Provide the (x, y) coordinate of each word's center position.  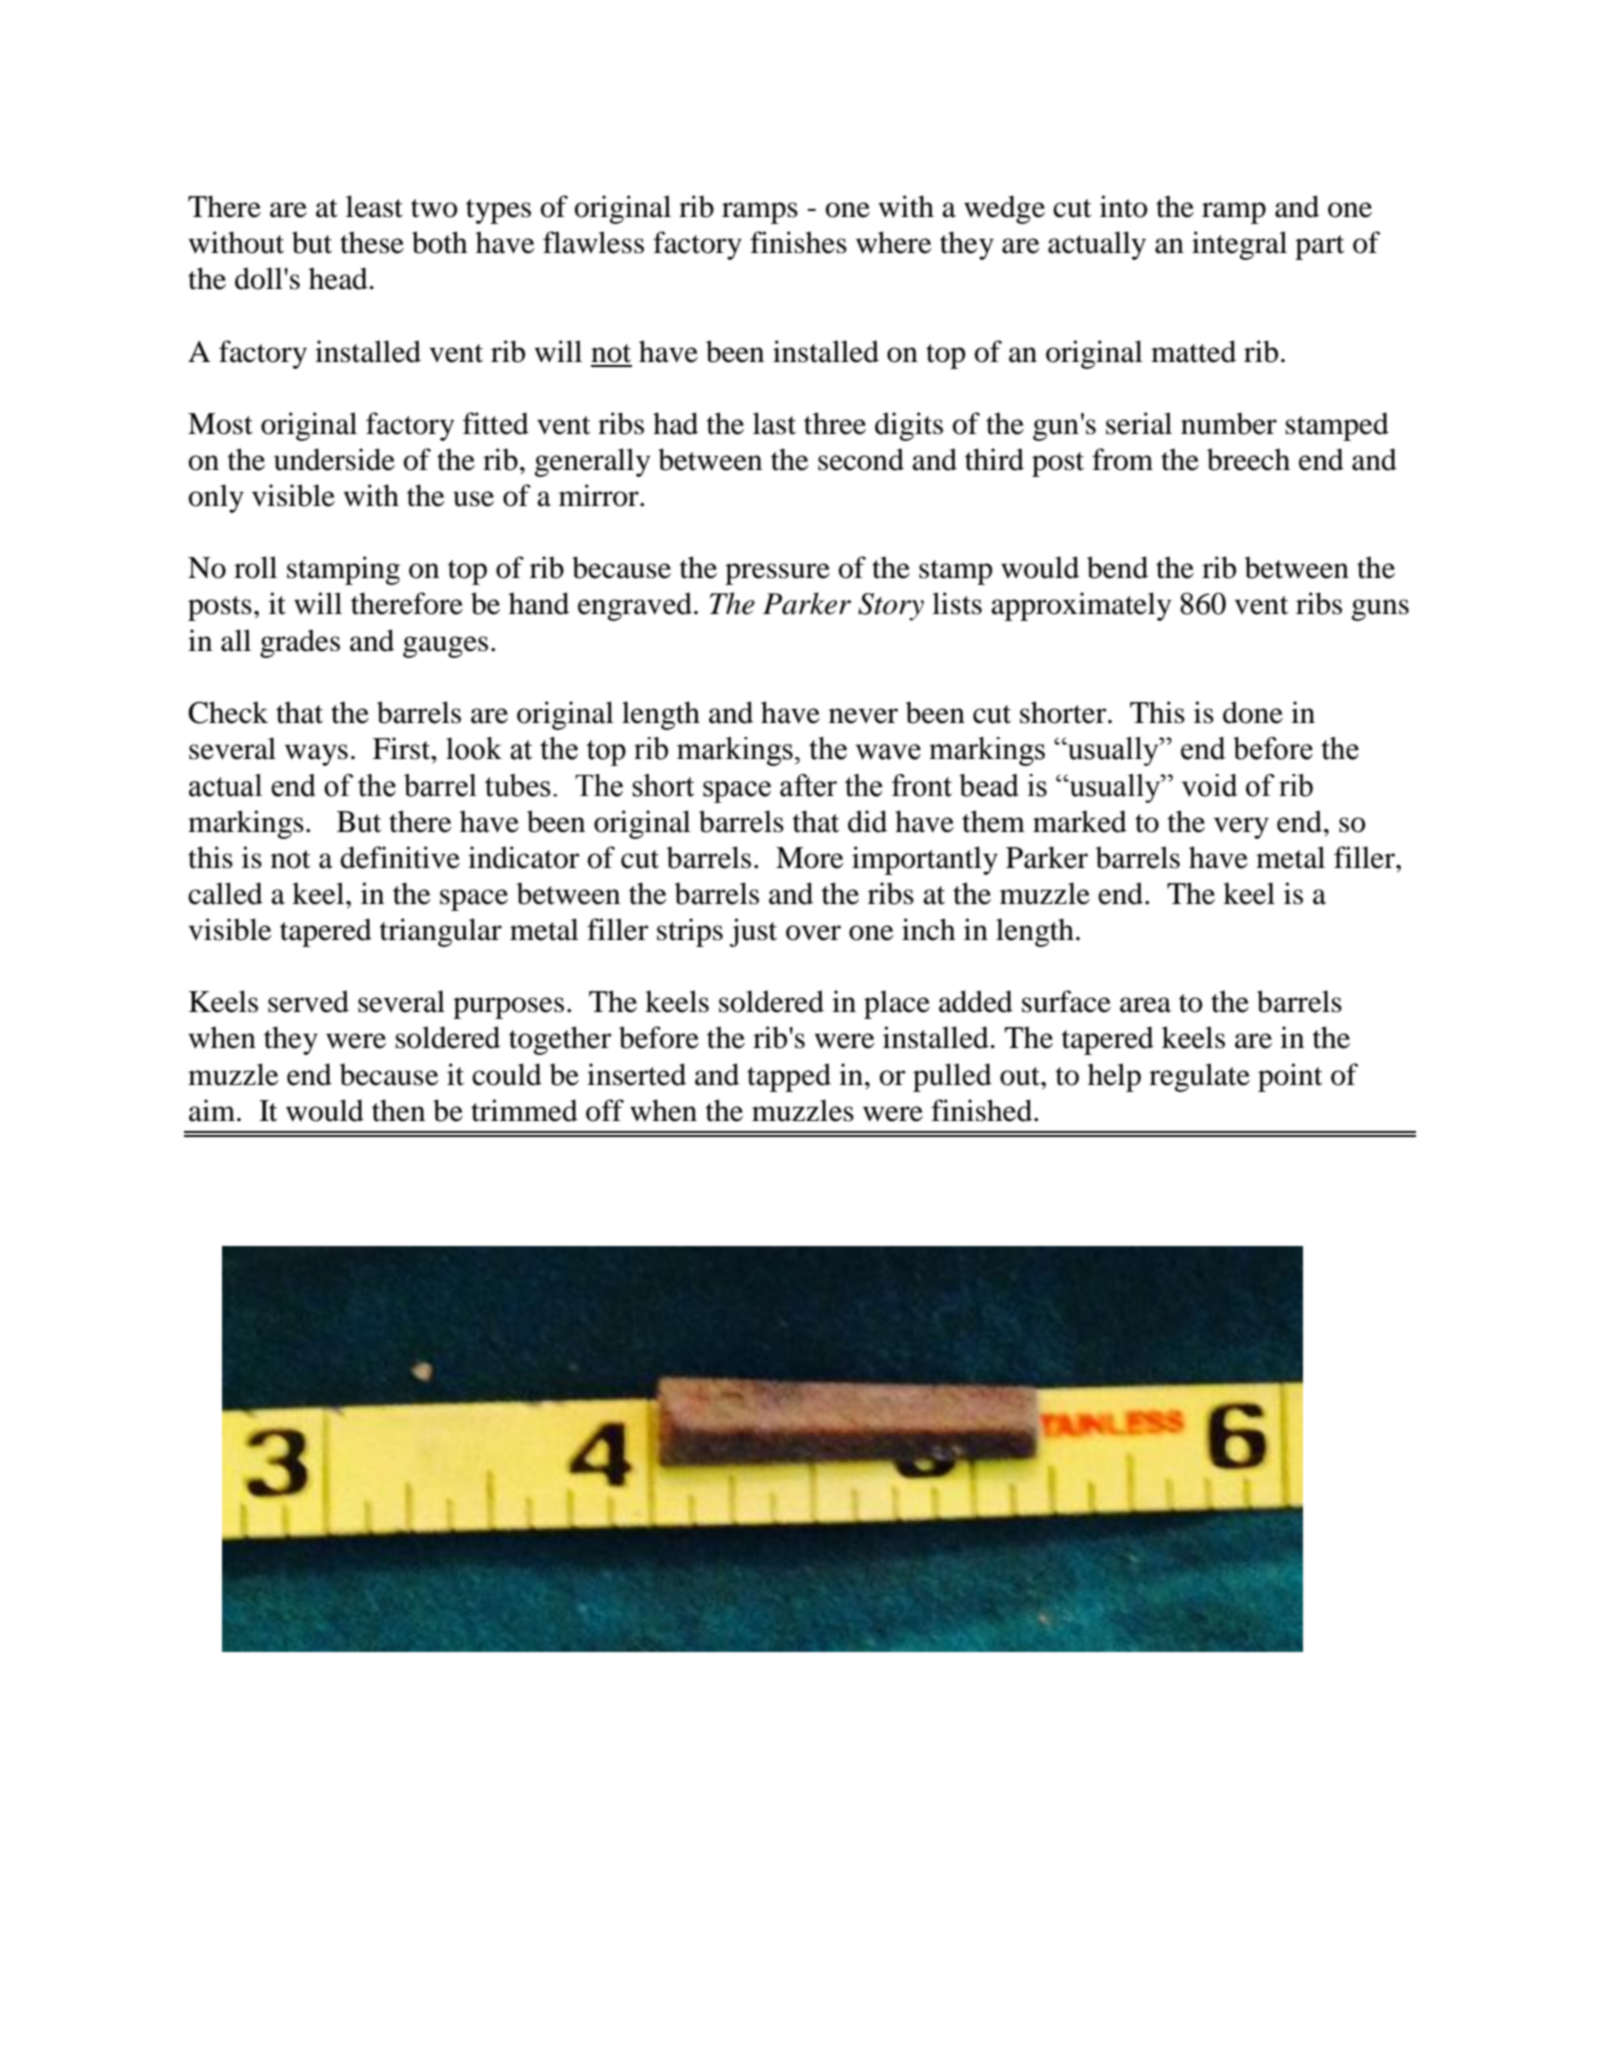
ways (316, 755)
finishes (798, 242)
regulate (1199, 1077)
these (372, 242)
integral (1239, 245)
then (398, 1110)
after (808, 785)
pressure (777, 574)
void (1209, 785)
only (216, 498)
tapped (789, 1077)
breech (1248, 459)
